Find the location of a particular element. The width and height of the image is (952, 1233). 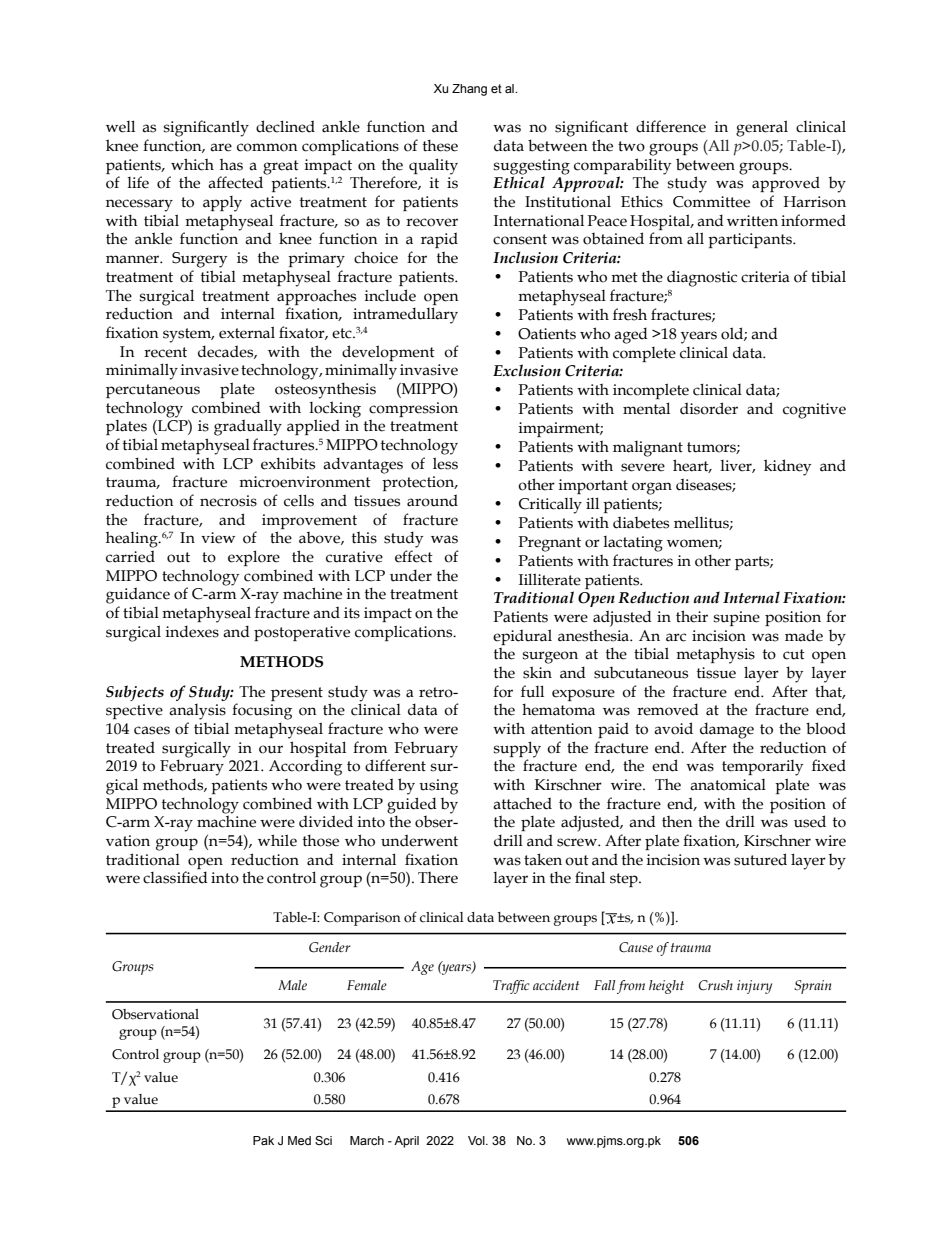

disorder is located at coordinates (709, 408).
